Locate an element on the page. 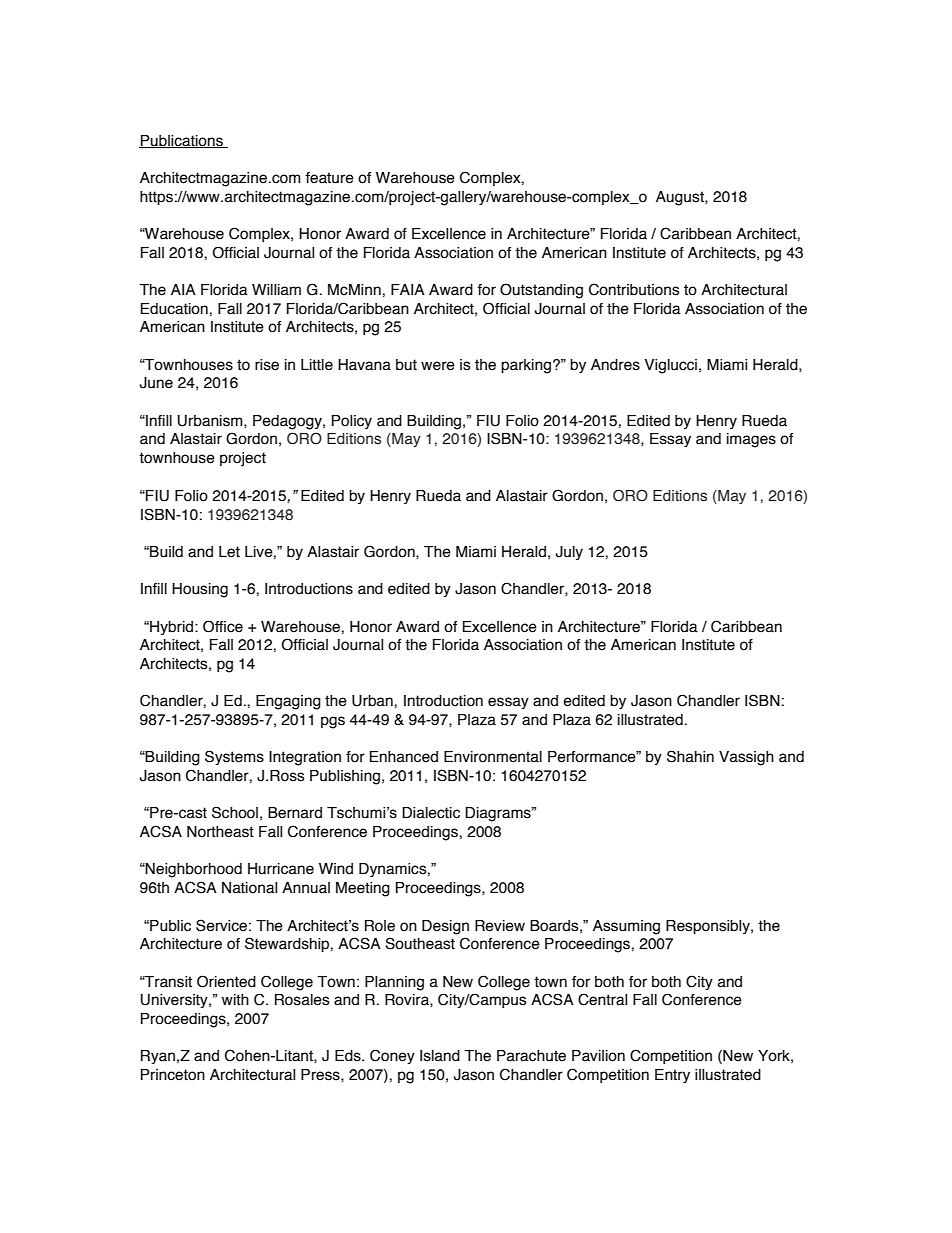 The image size is (952, 1233). images is located at coordinates (751, 440).
